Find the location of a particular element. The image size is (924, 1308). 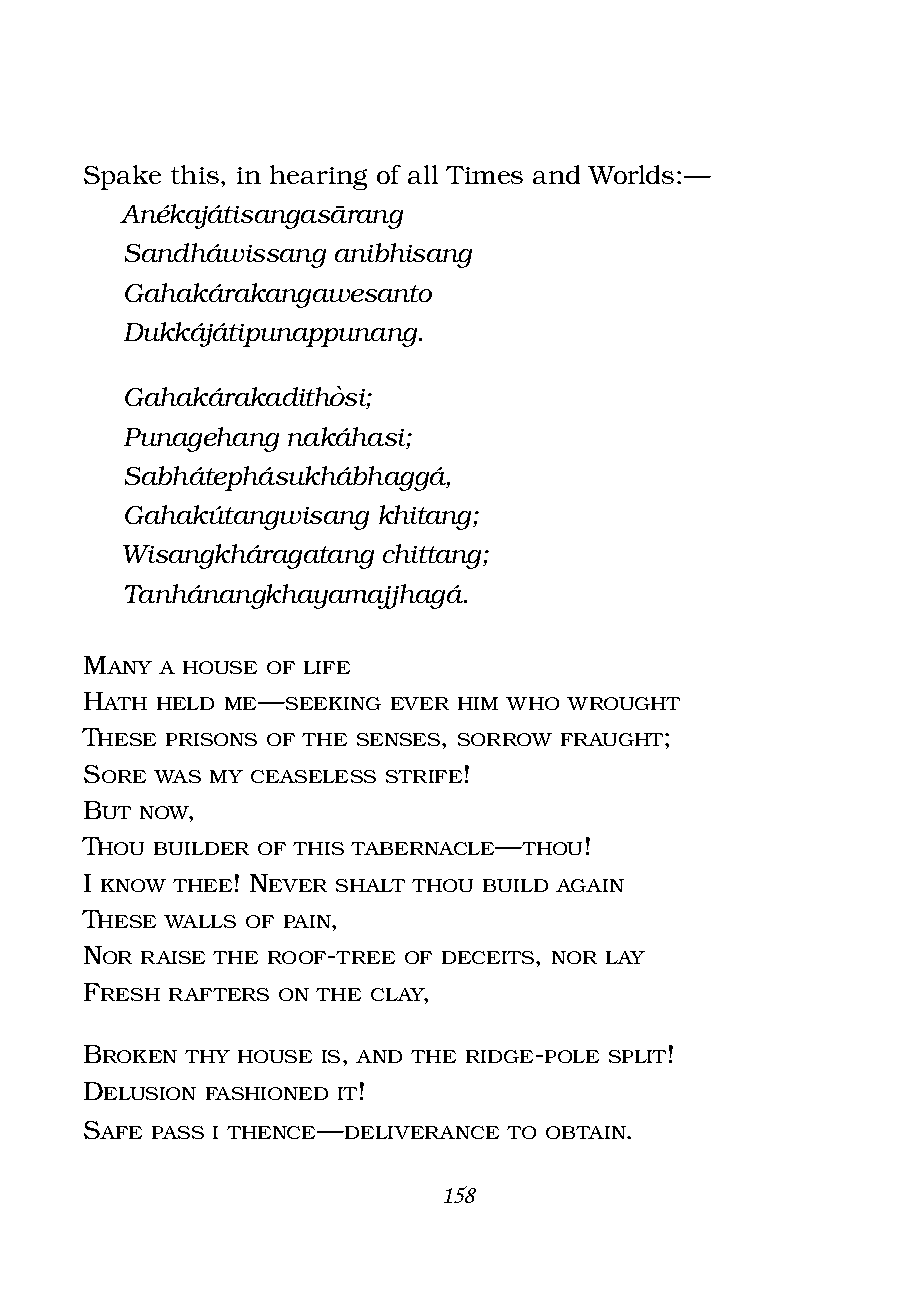

was is located at coordinates (177, 776).
